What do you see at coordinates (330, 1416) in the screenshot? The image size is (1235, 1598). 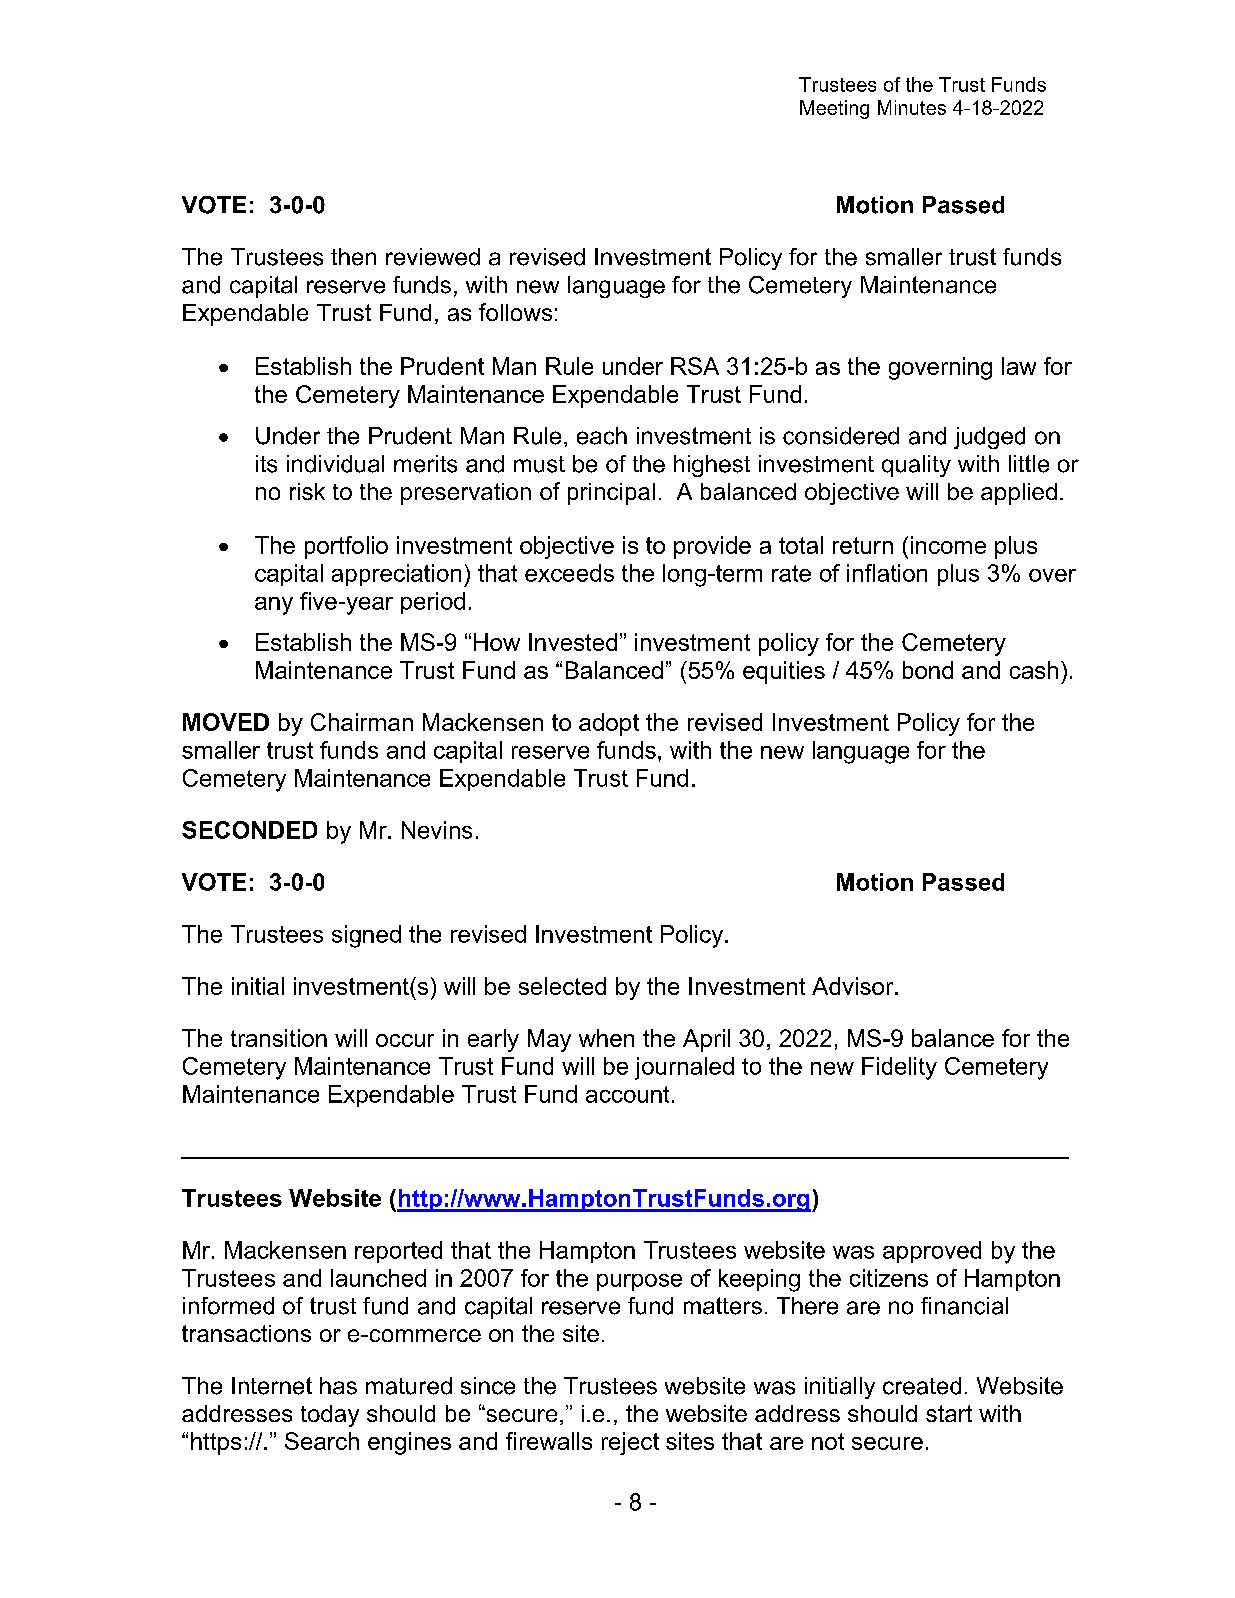 I see `today` at bounding box center [330, 1416].
